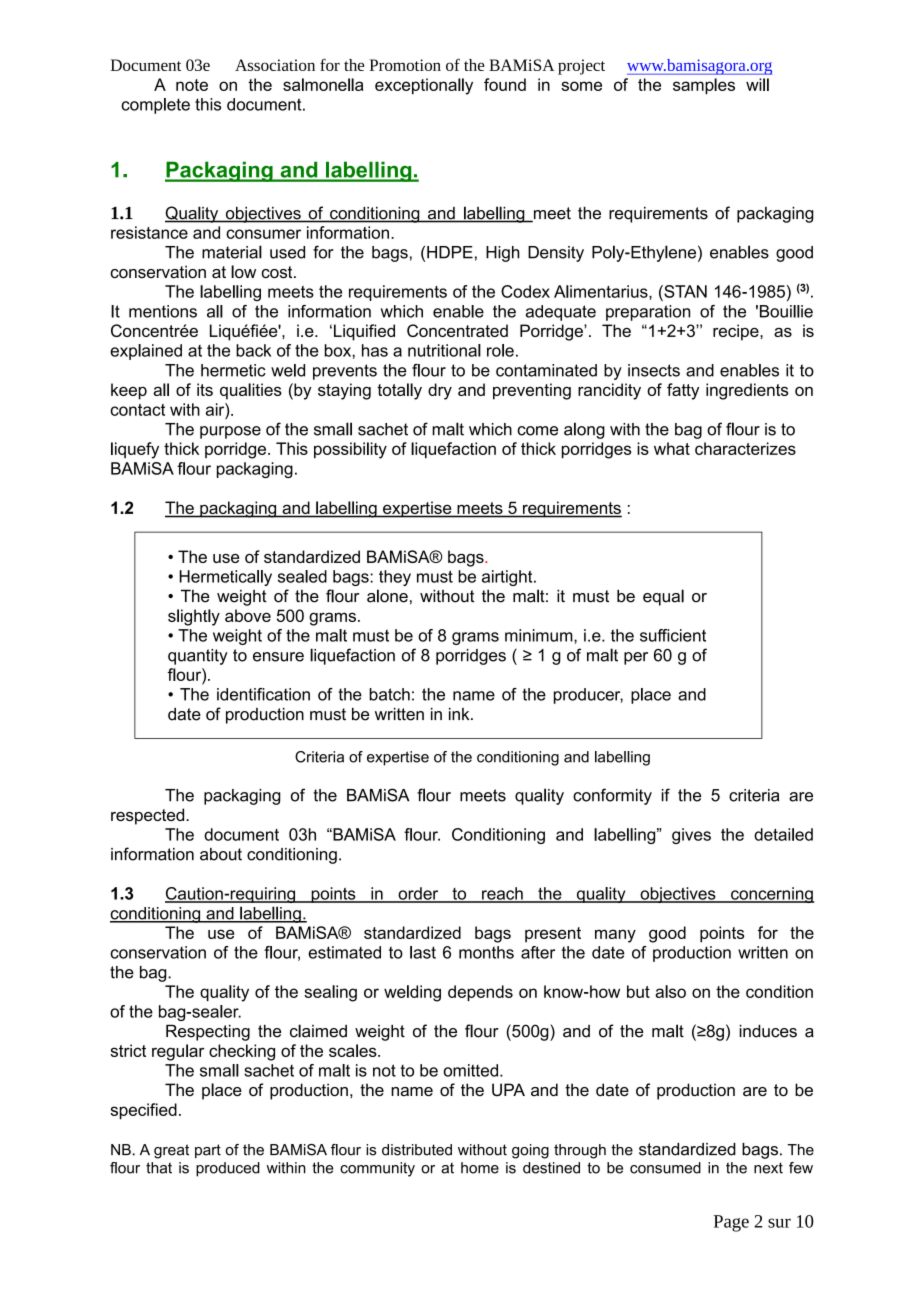  Describe the element at coordinates (508, 578) in the page. I see `airtight` at that location.
